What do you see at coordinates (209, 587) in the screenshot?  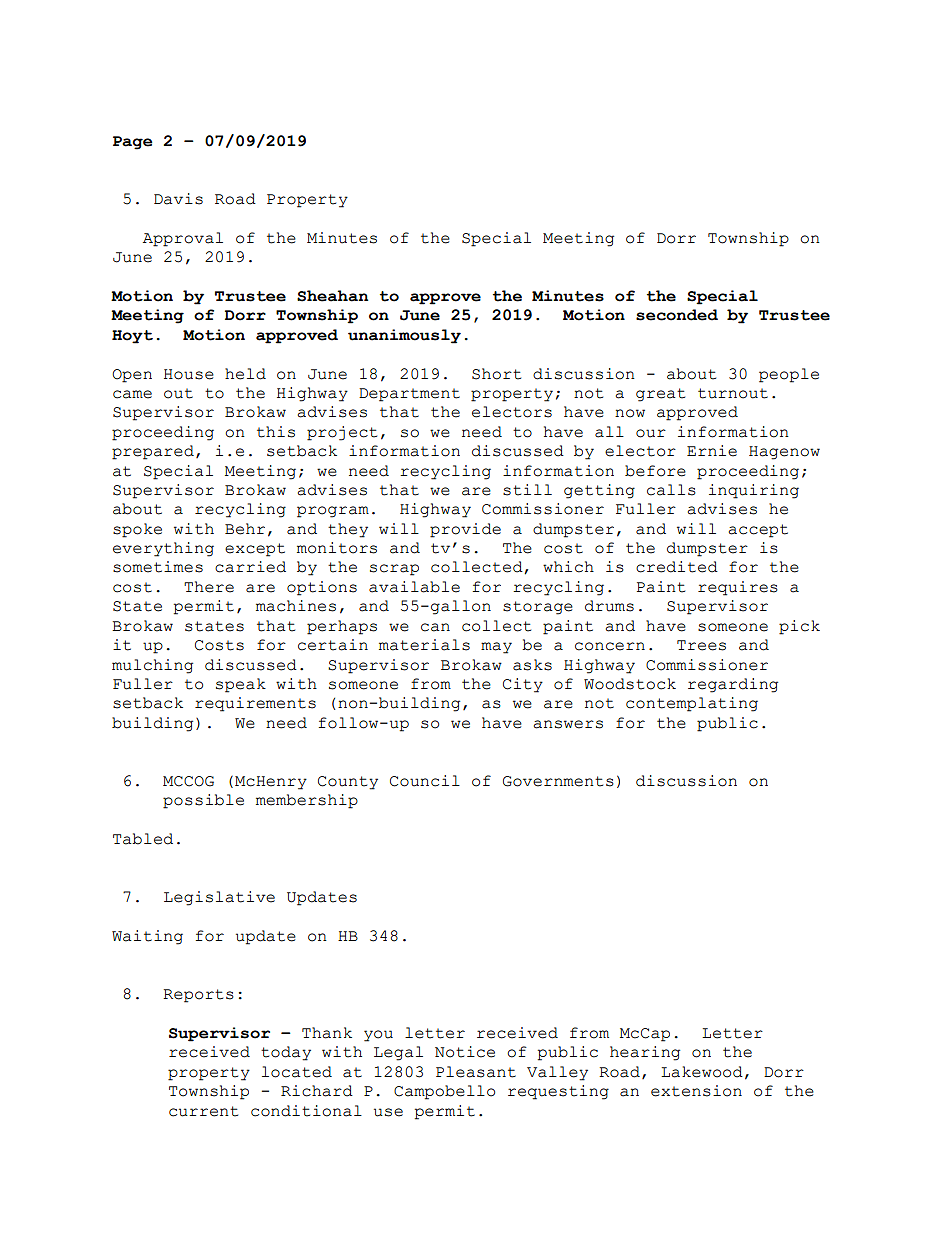 I see `There` at bounding box center [209, 587].
